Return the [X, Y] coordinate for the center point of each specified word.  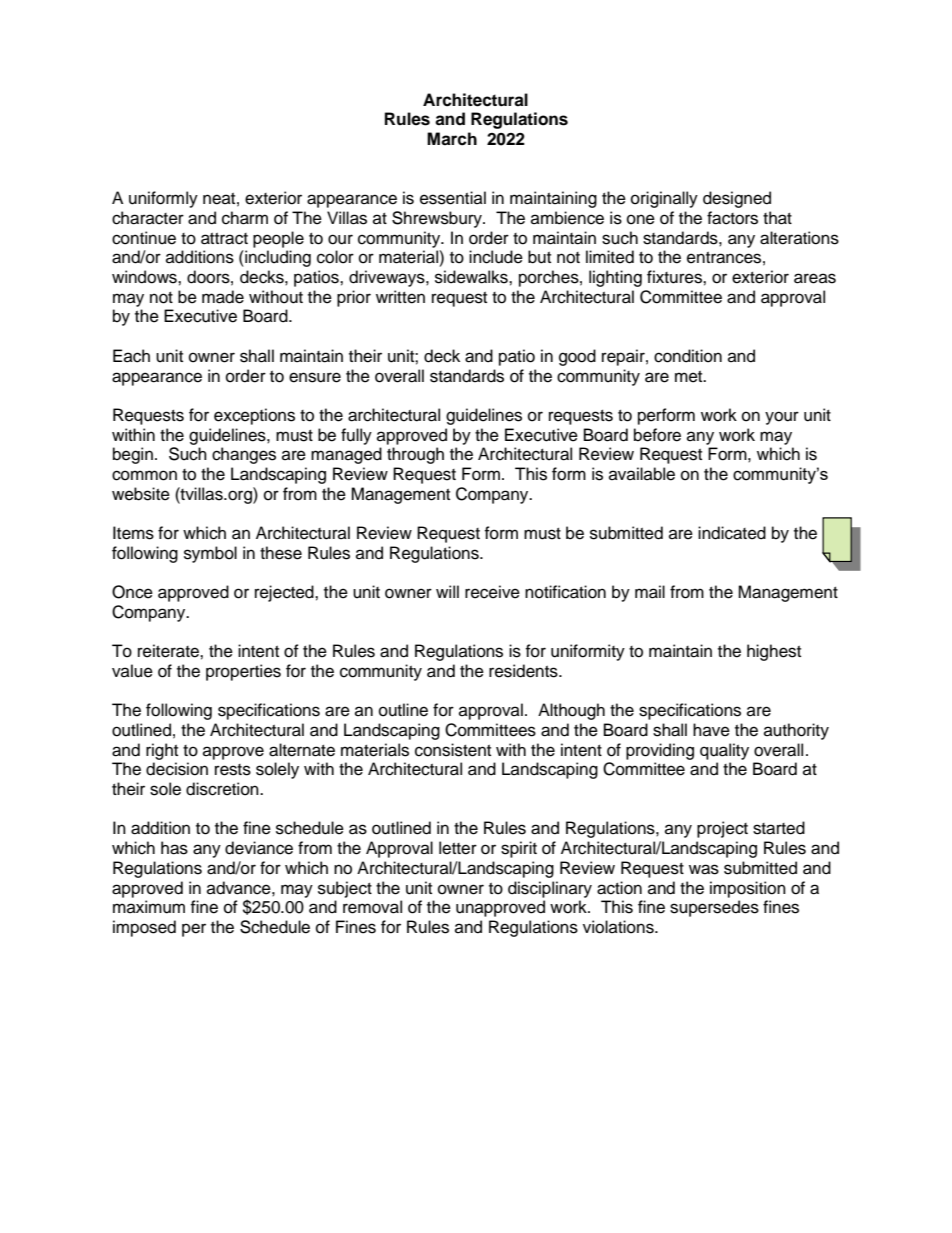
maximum [149, 907]
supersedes [714, 908]
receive [492, 592]
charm [245, 218]
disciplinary [550, 889]
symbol [210, 554]
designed [737, 199]
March [452, 139]
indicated [732, 533]
